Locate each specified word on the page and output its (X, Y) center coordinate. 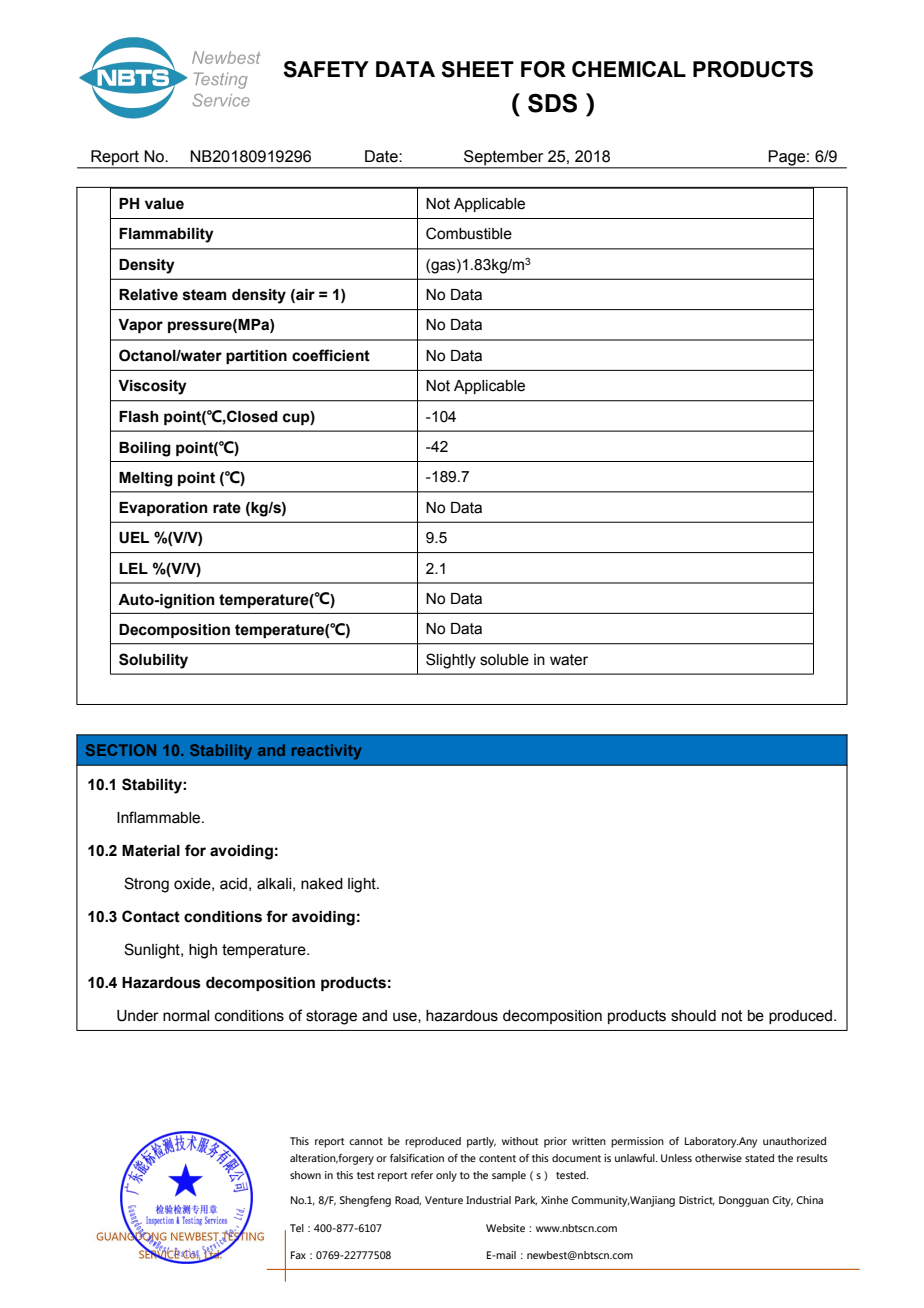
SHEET (477, 69)
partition (256, 357)
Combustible (469, 233)
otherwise (718, 1158)
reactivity (326, 752)
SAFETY (326, 69)
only (446, 1176)
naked (322, 884)
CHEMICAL (629, 69)
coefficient (331, 355)
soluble (504, 660)
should (693, 1016)
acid (233, 884)
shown (305, 1175)
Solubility (153, 661)
